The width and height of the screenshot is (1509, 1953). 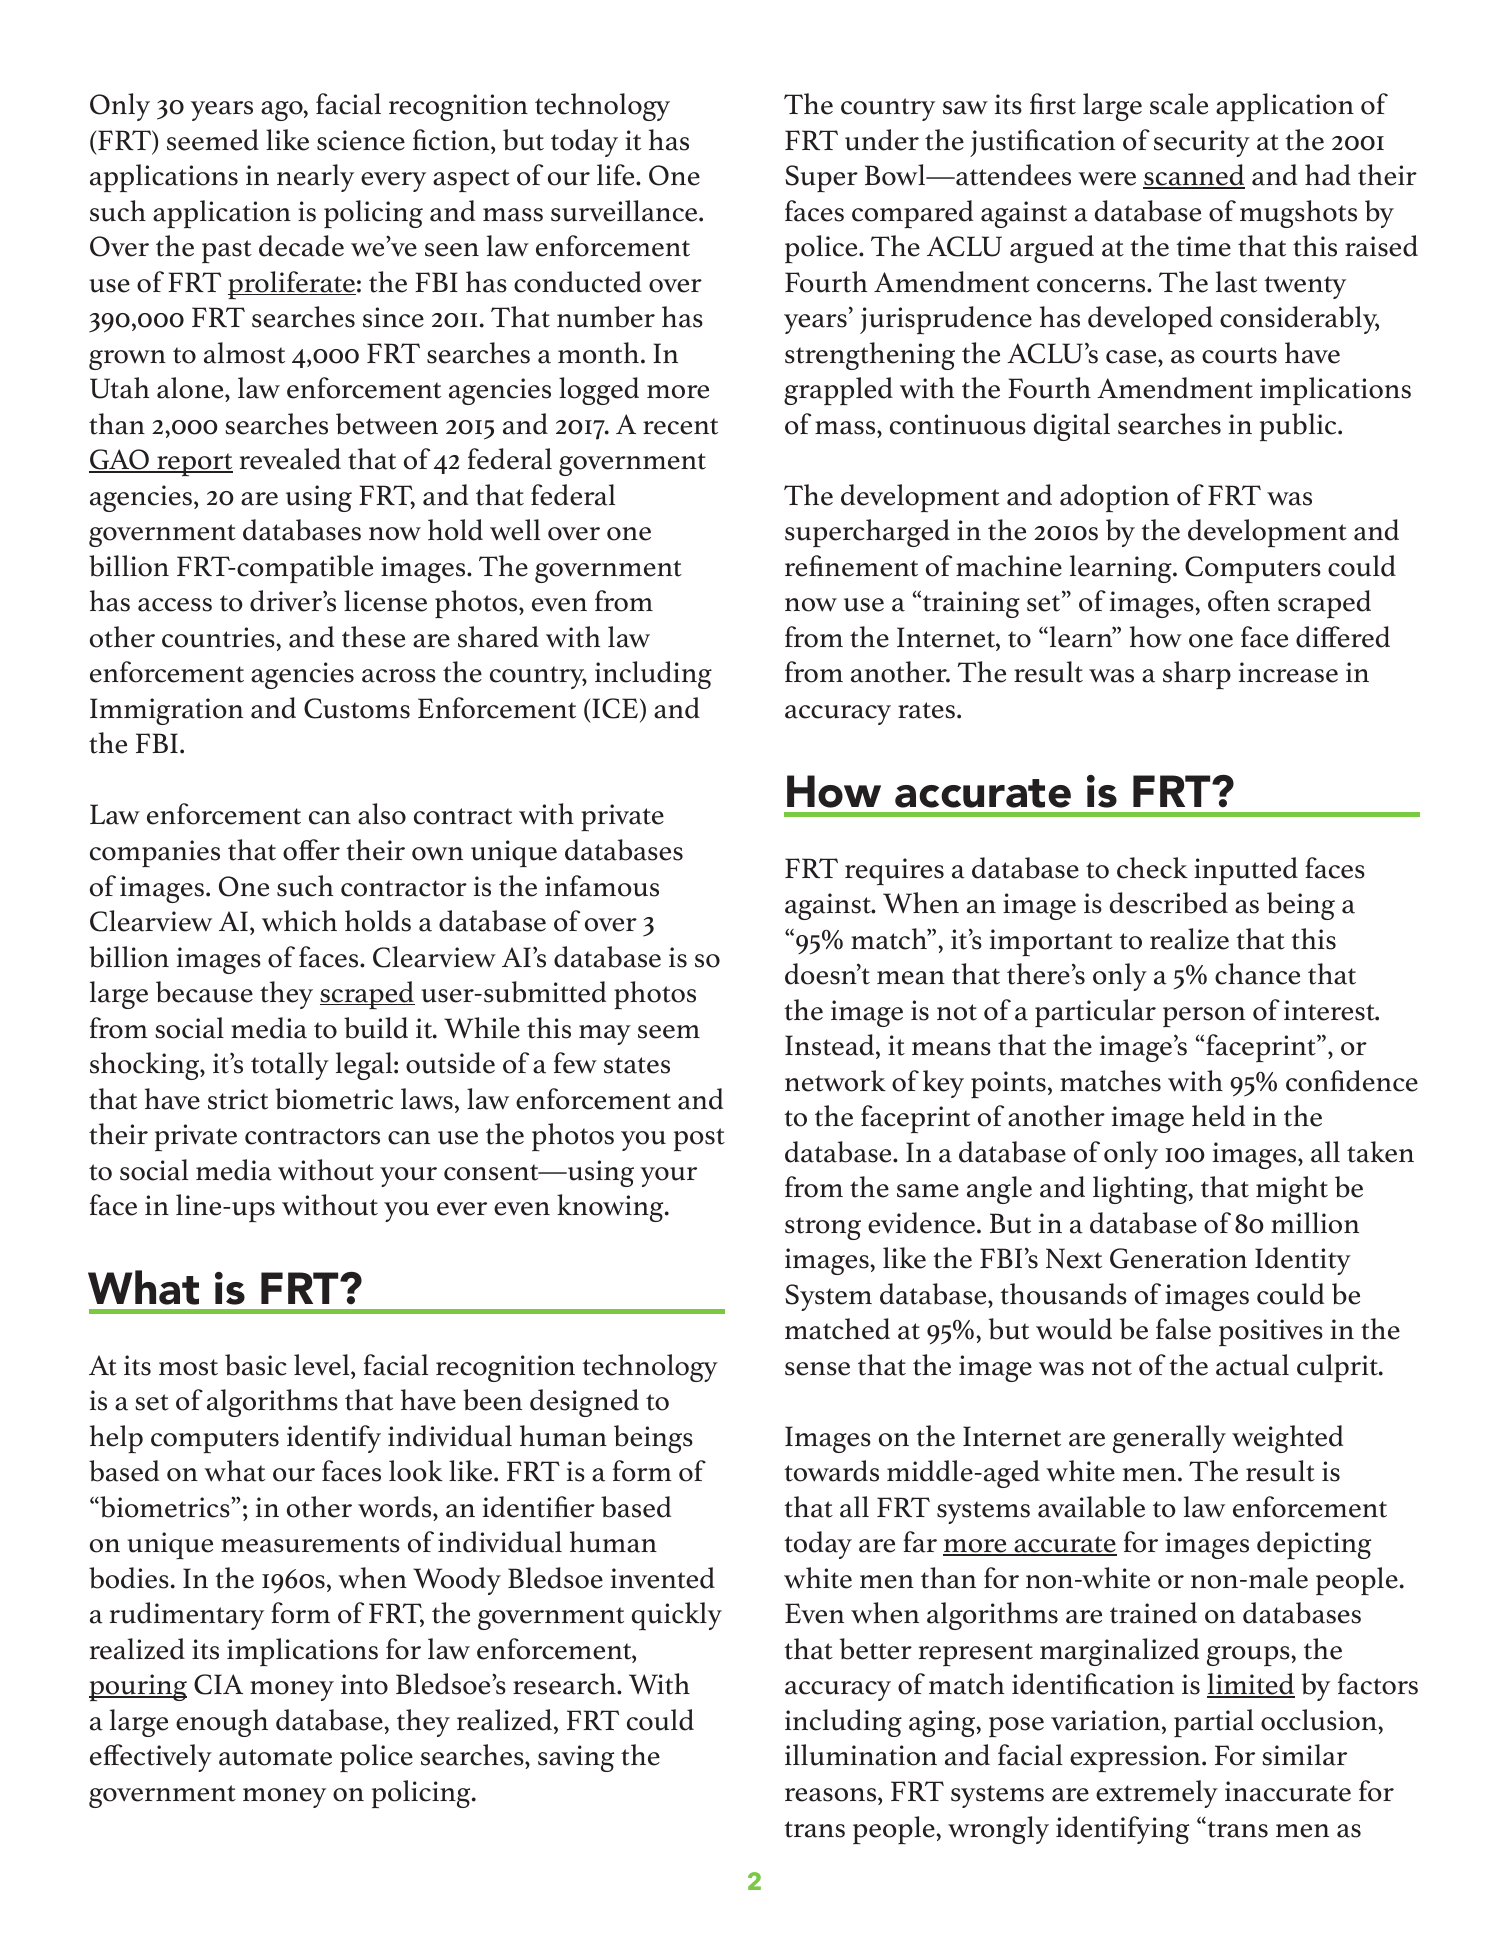 What do you see at coordinates (882, 140) in the screenshot?
I see `under` at bounding box center [882, 140].
